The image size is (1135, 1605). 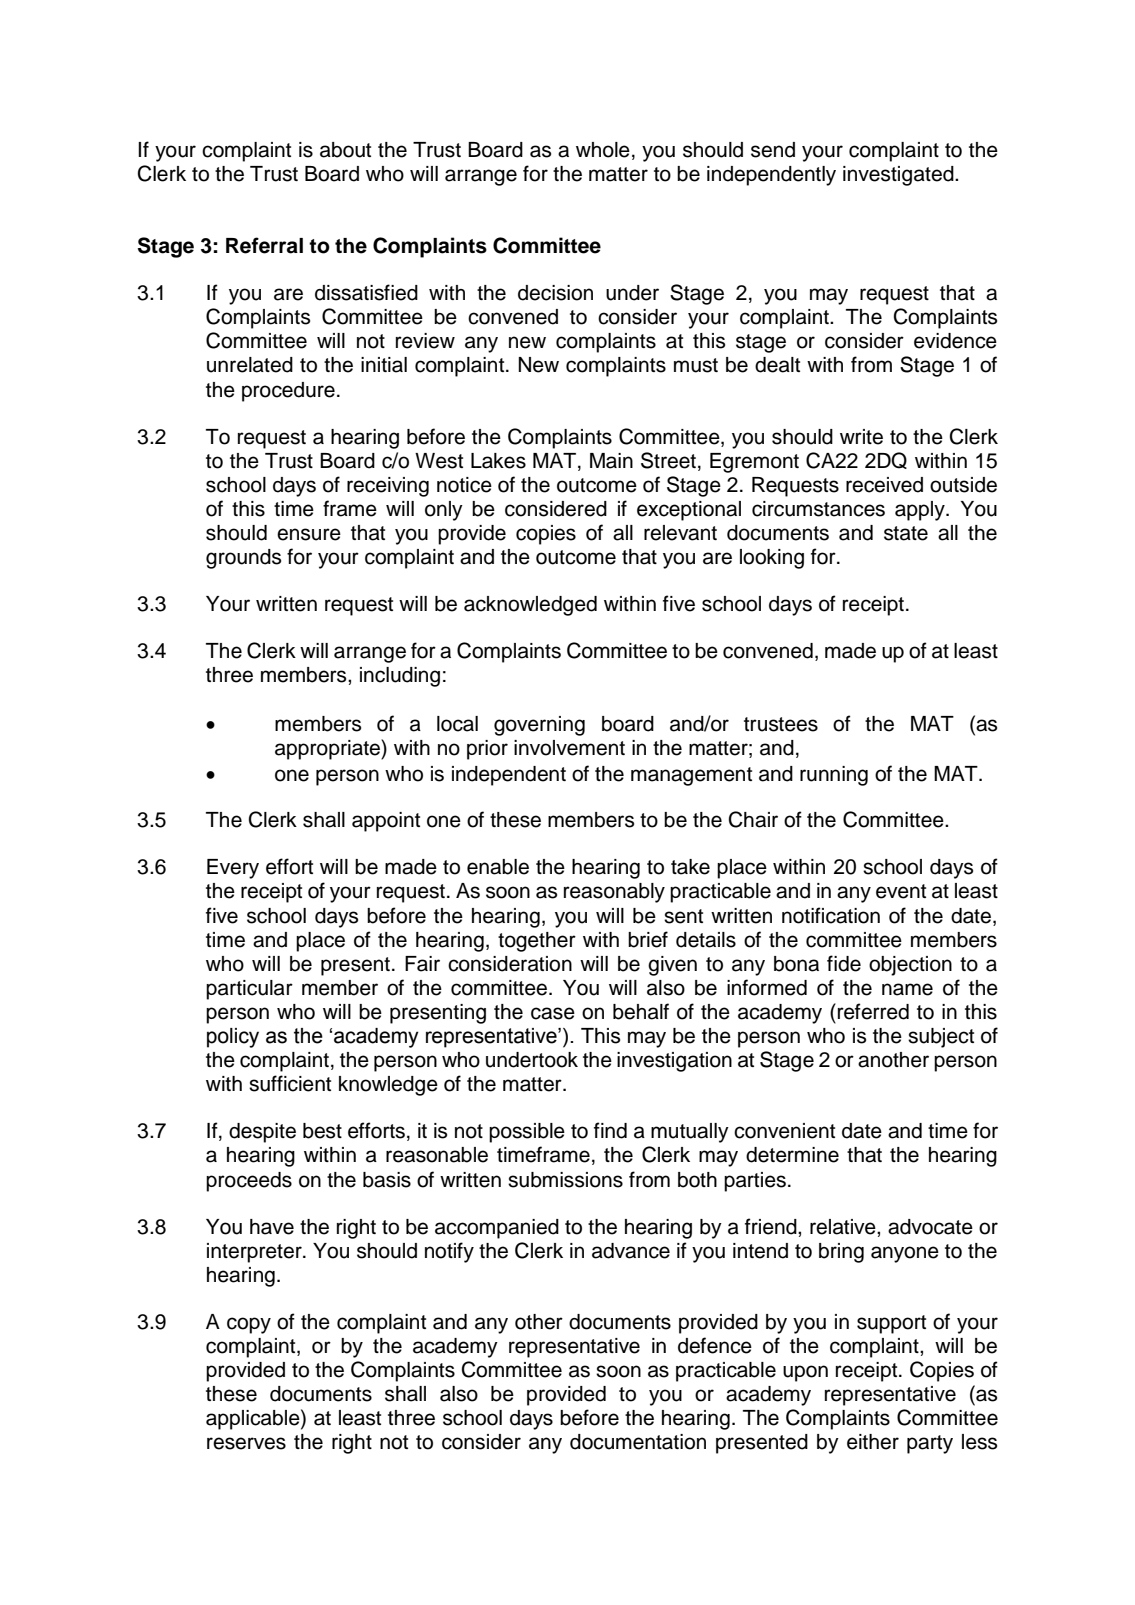 I want to click on involvement, so click(x=569, y=748).
